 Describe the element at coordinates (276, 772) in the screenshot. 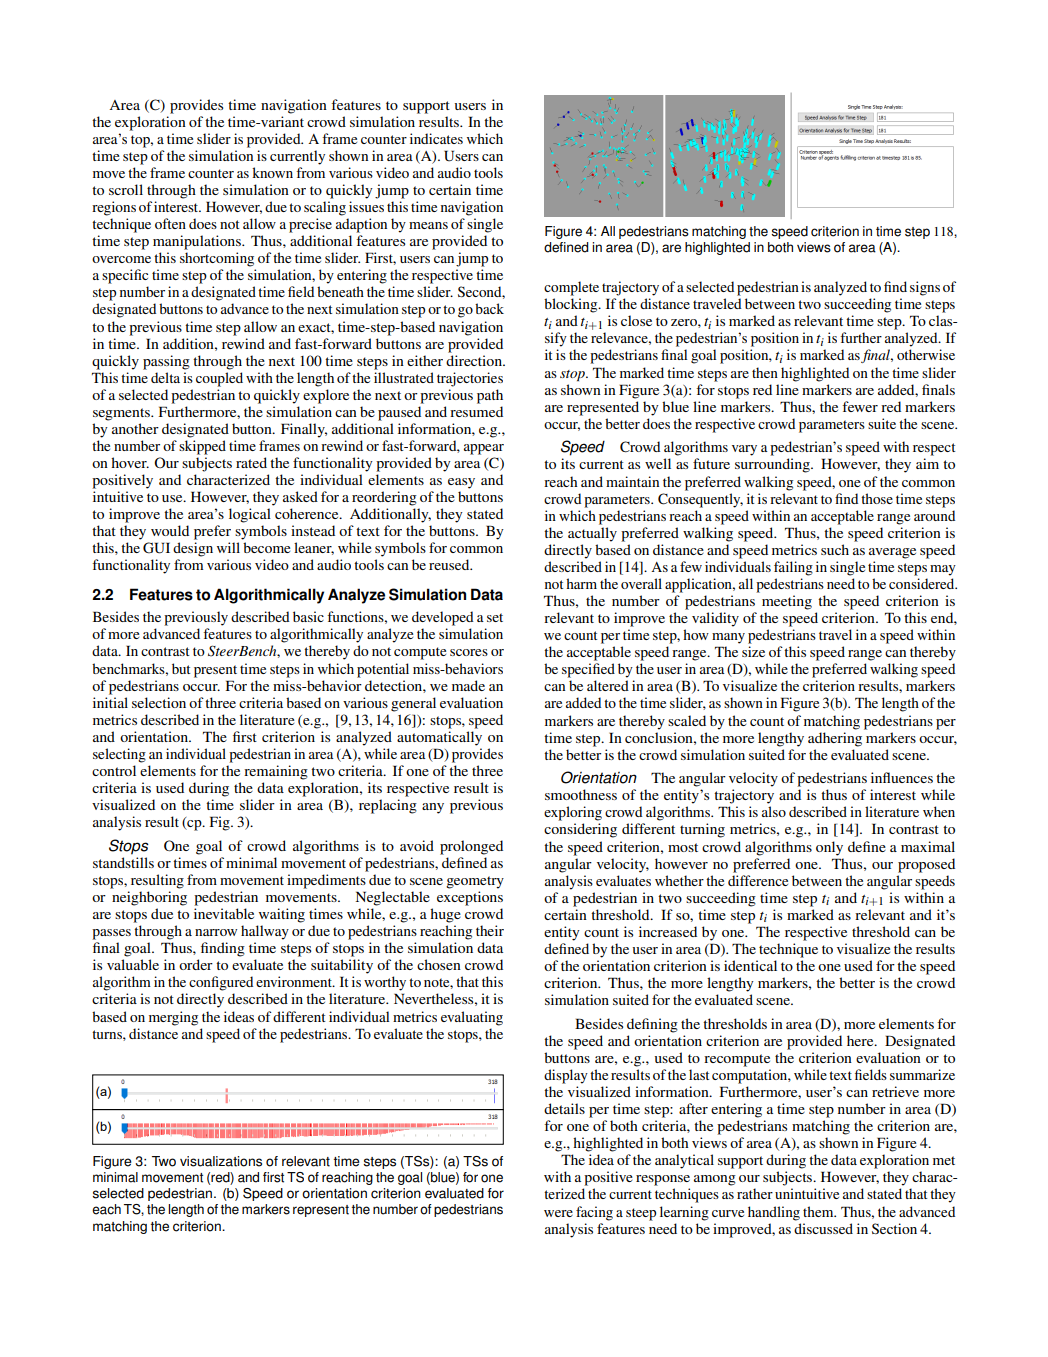

I see `remaining` at that location.
